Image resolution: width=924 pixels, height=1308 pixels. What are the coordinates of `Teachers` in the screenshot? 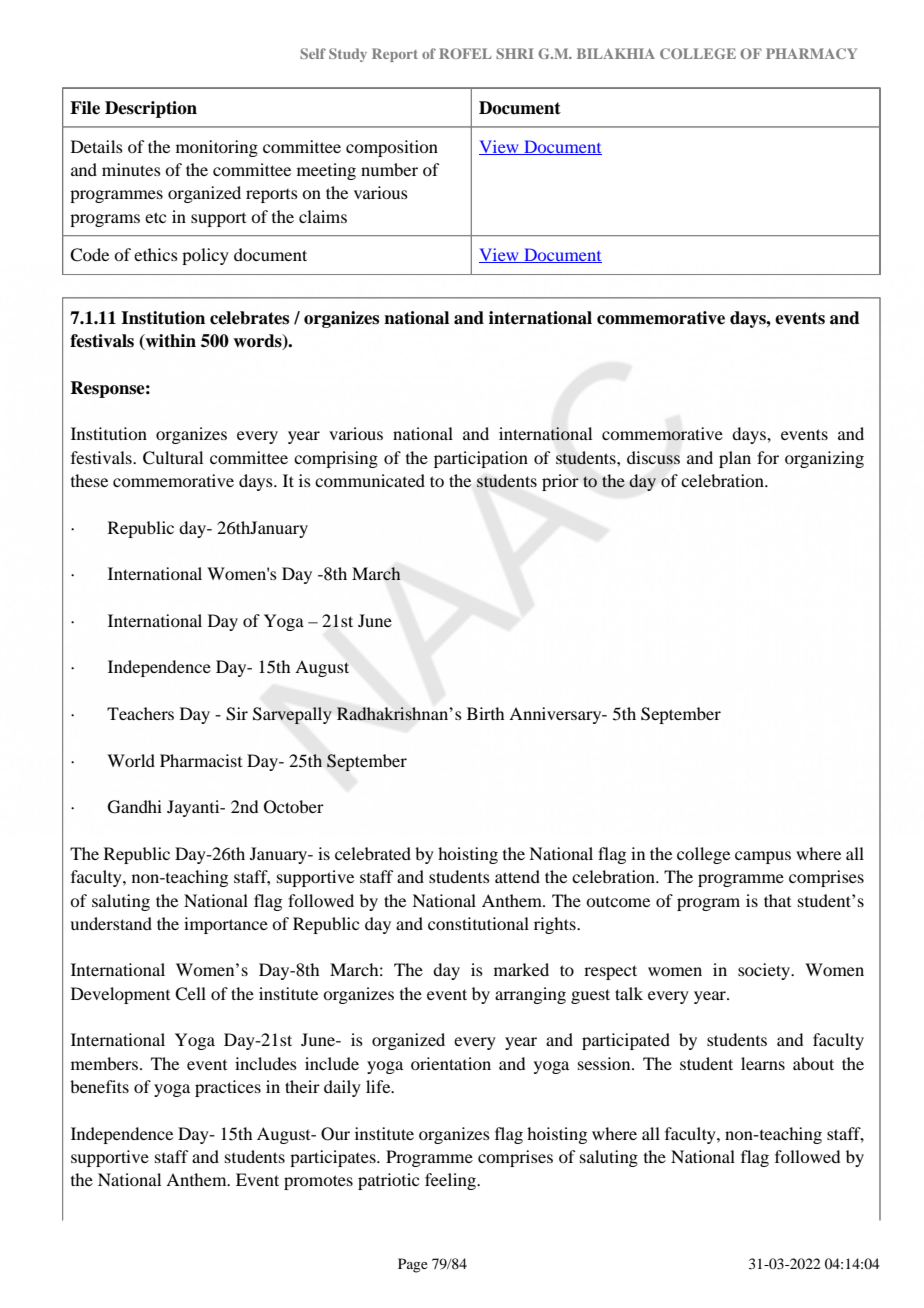 It's located at (140, 713).
